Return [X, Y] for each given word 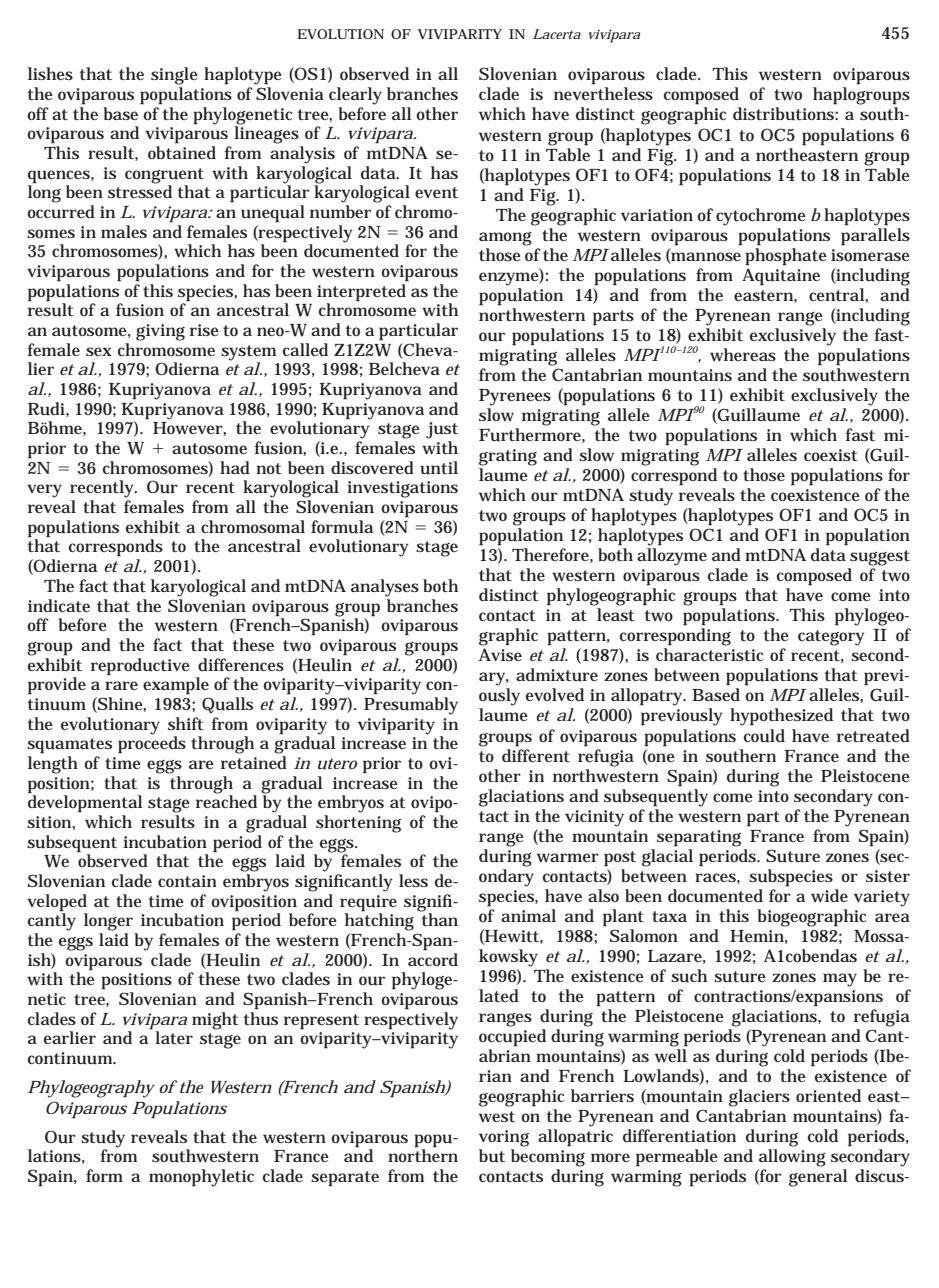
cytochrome [761, 217]
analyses [385, 588]
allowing [792, 1158]
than [438, 918]
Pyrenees [515, 397]
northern [423, 1154]
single [174, 76]
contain [187, 881]
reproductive [140, 667]
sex [99, 351]
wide [829, 895]
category [831, 638]
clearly [355, 96]
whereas [743, 354]
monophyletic [201, 1178]
